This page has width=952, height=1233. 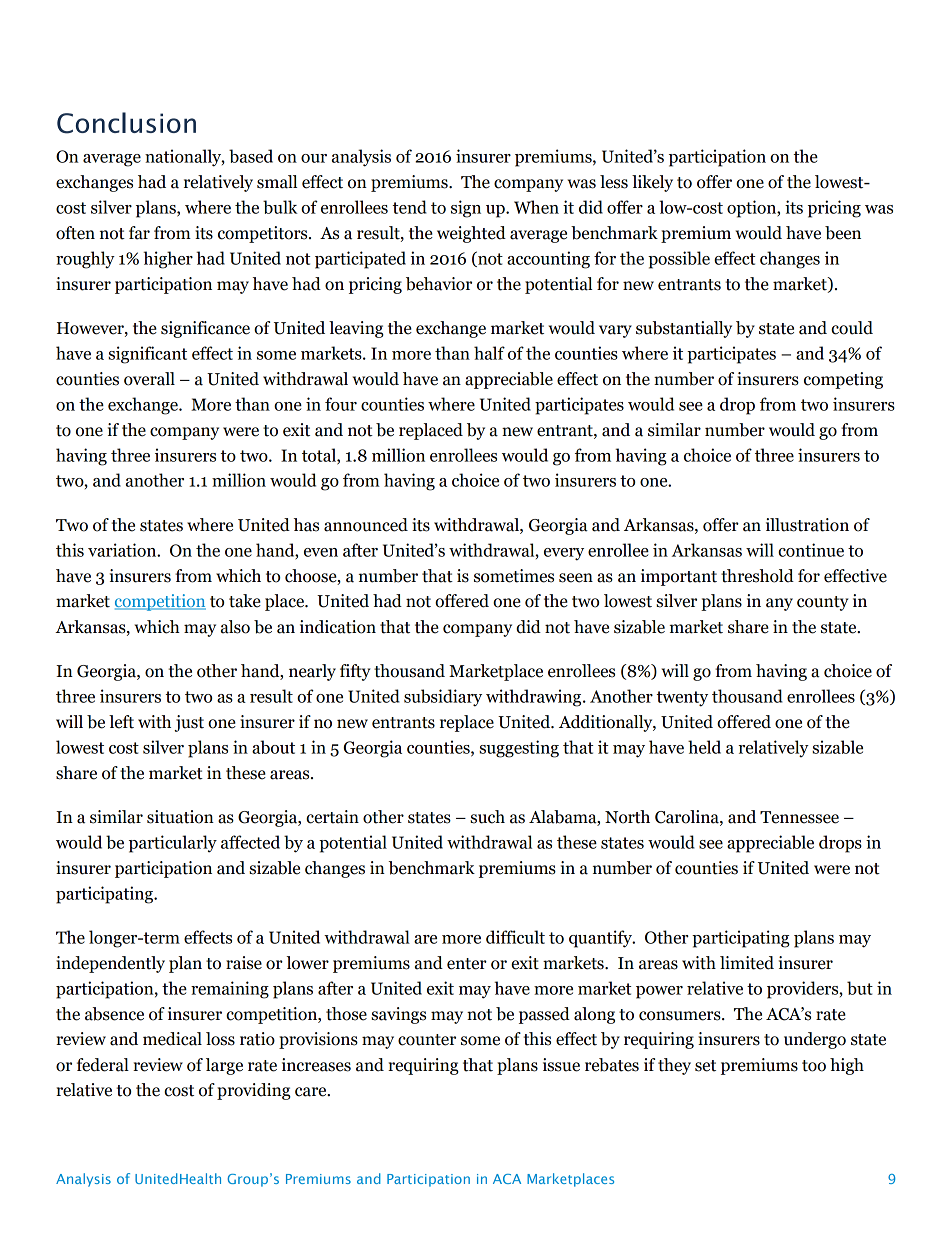 What do you see at coordinates (126, 123) in the page?
I see `Conclusion` at bounding box center [126, 123].
